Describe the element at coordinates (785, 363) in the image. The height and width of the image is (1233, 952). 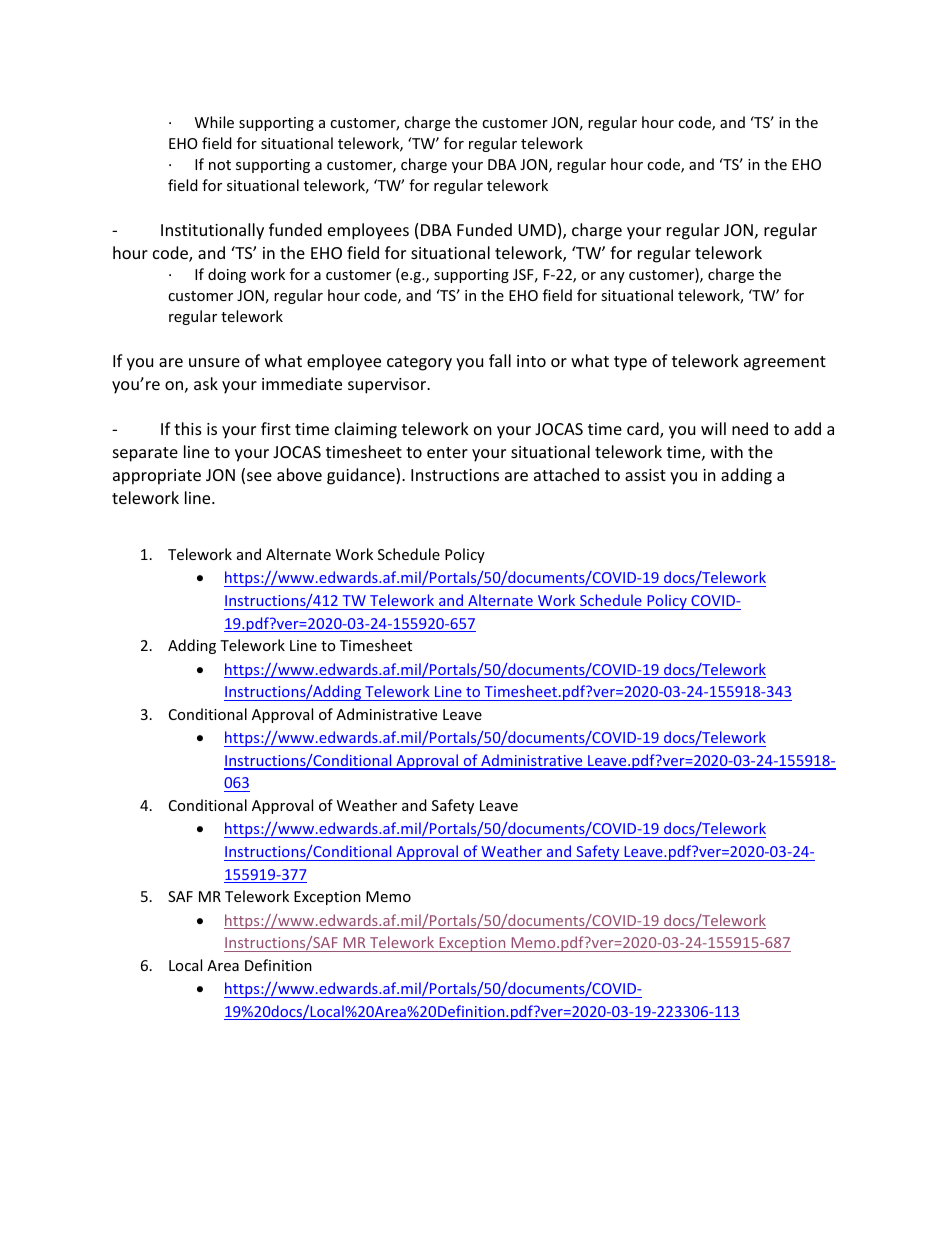
I see `agreement` at that location.
